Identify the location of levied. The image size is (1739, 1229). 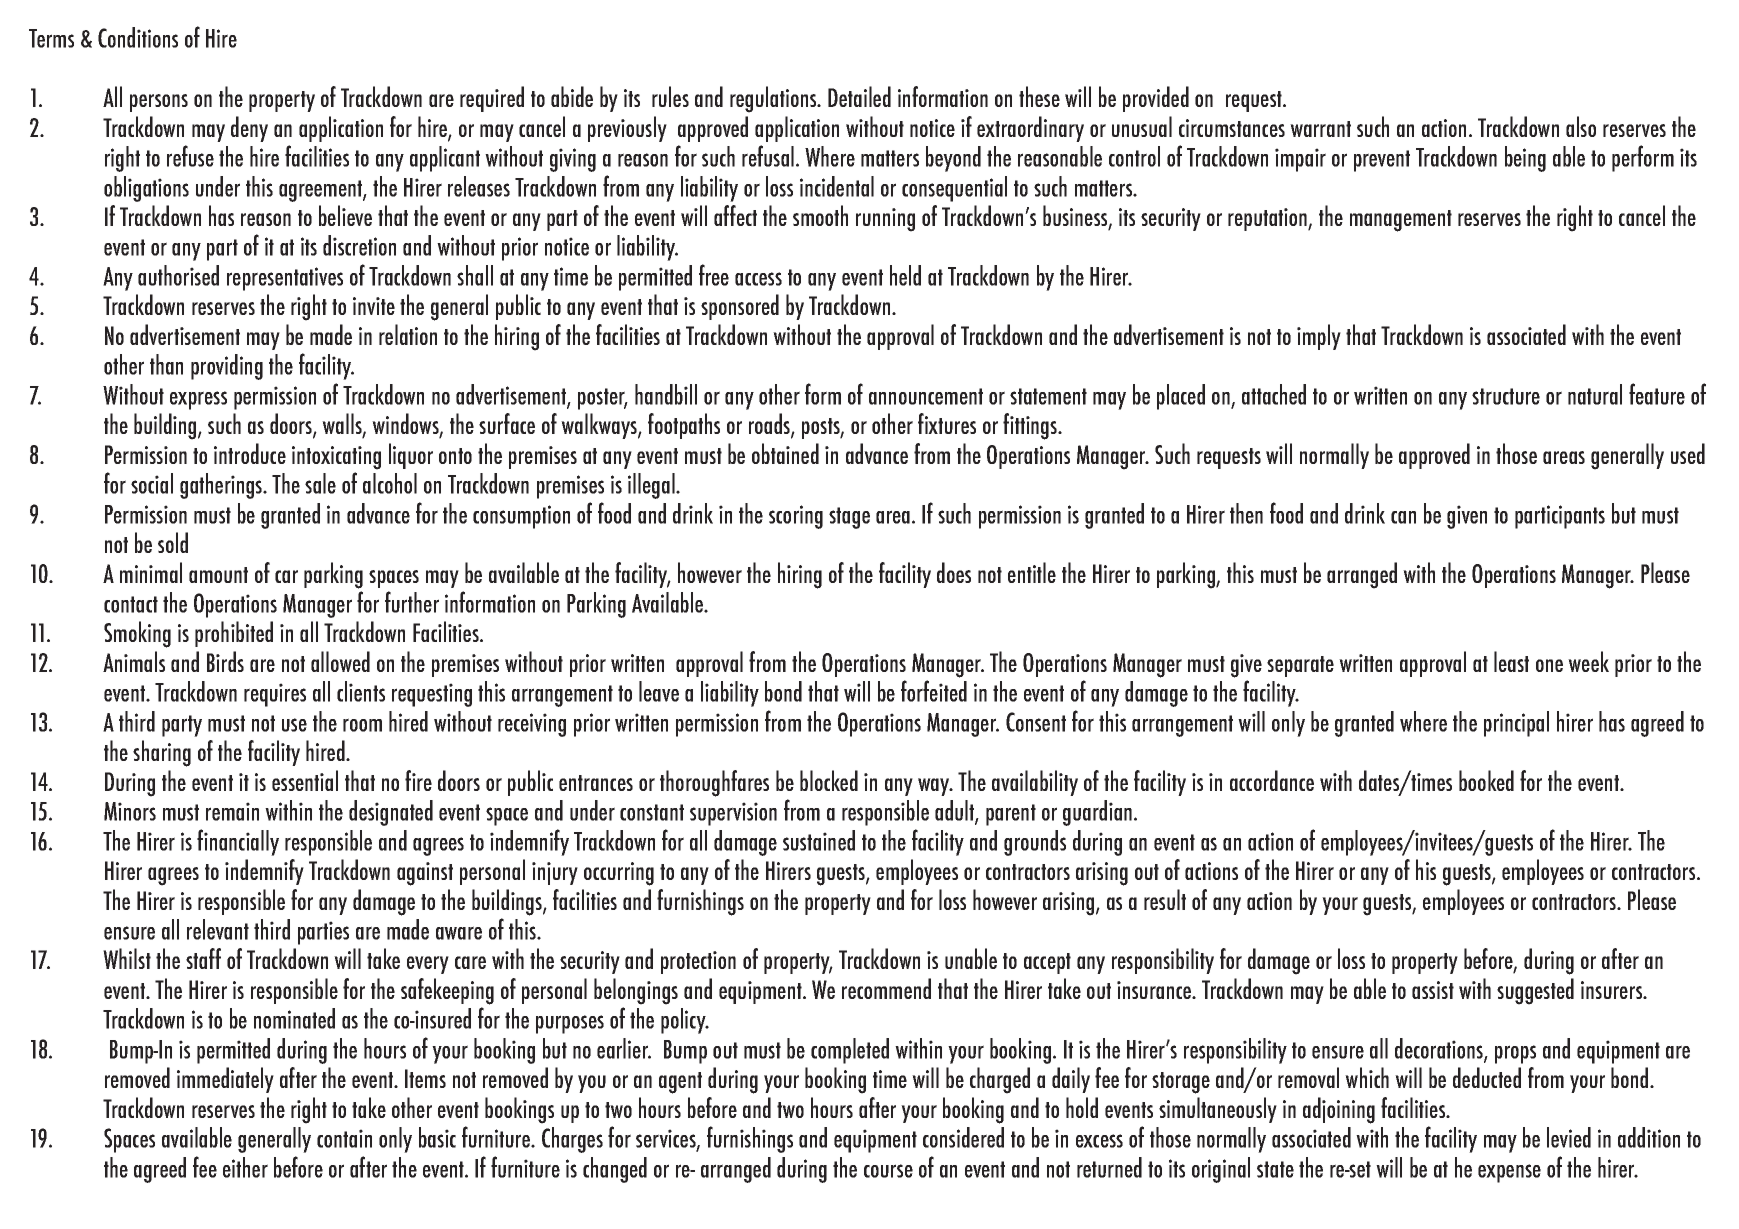
(1569, 1137).
